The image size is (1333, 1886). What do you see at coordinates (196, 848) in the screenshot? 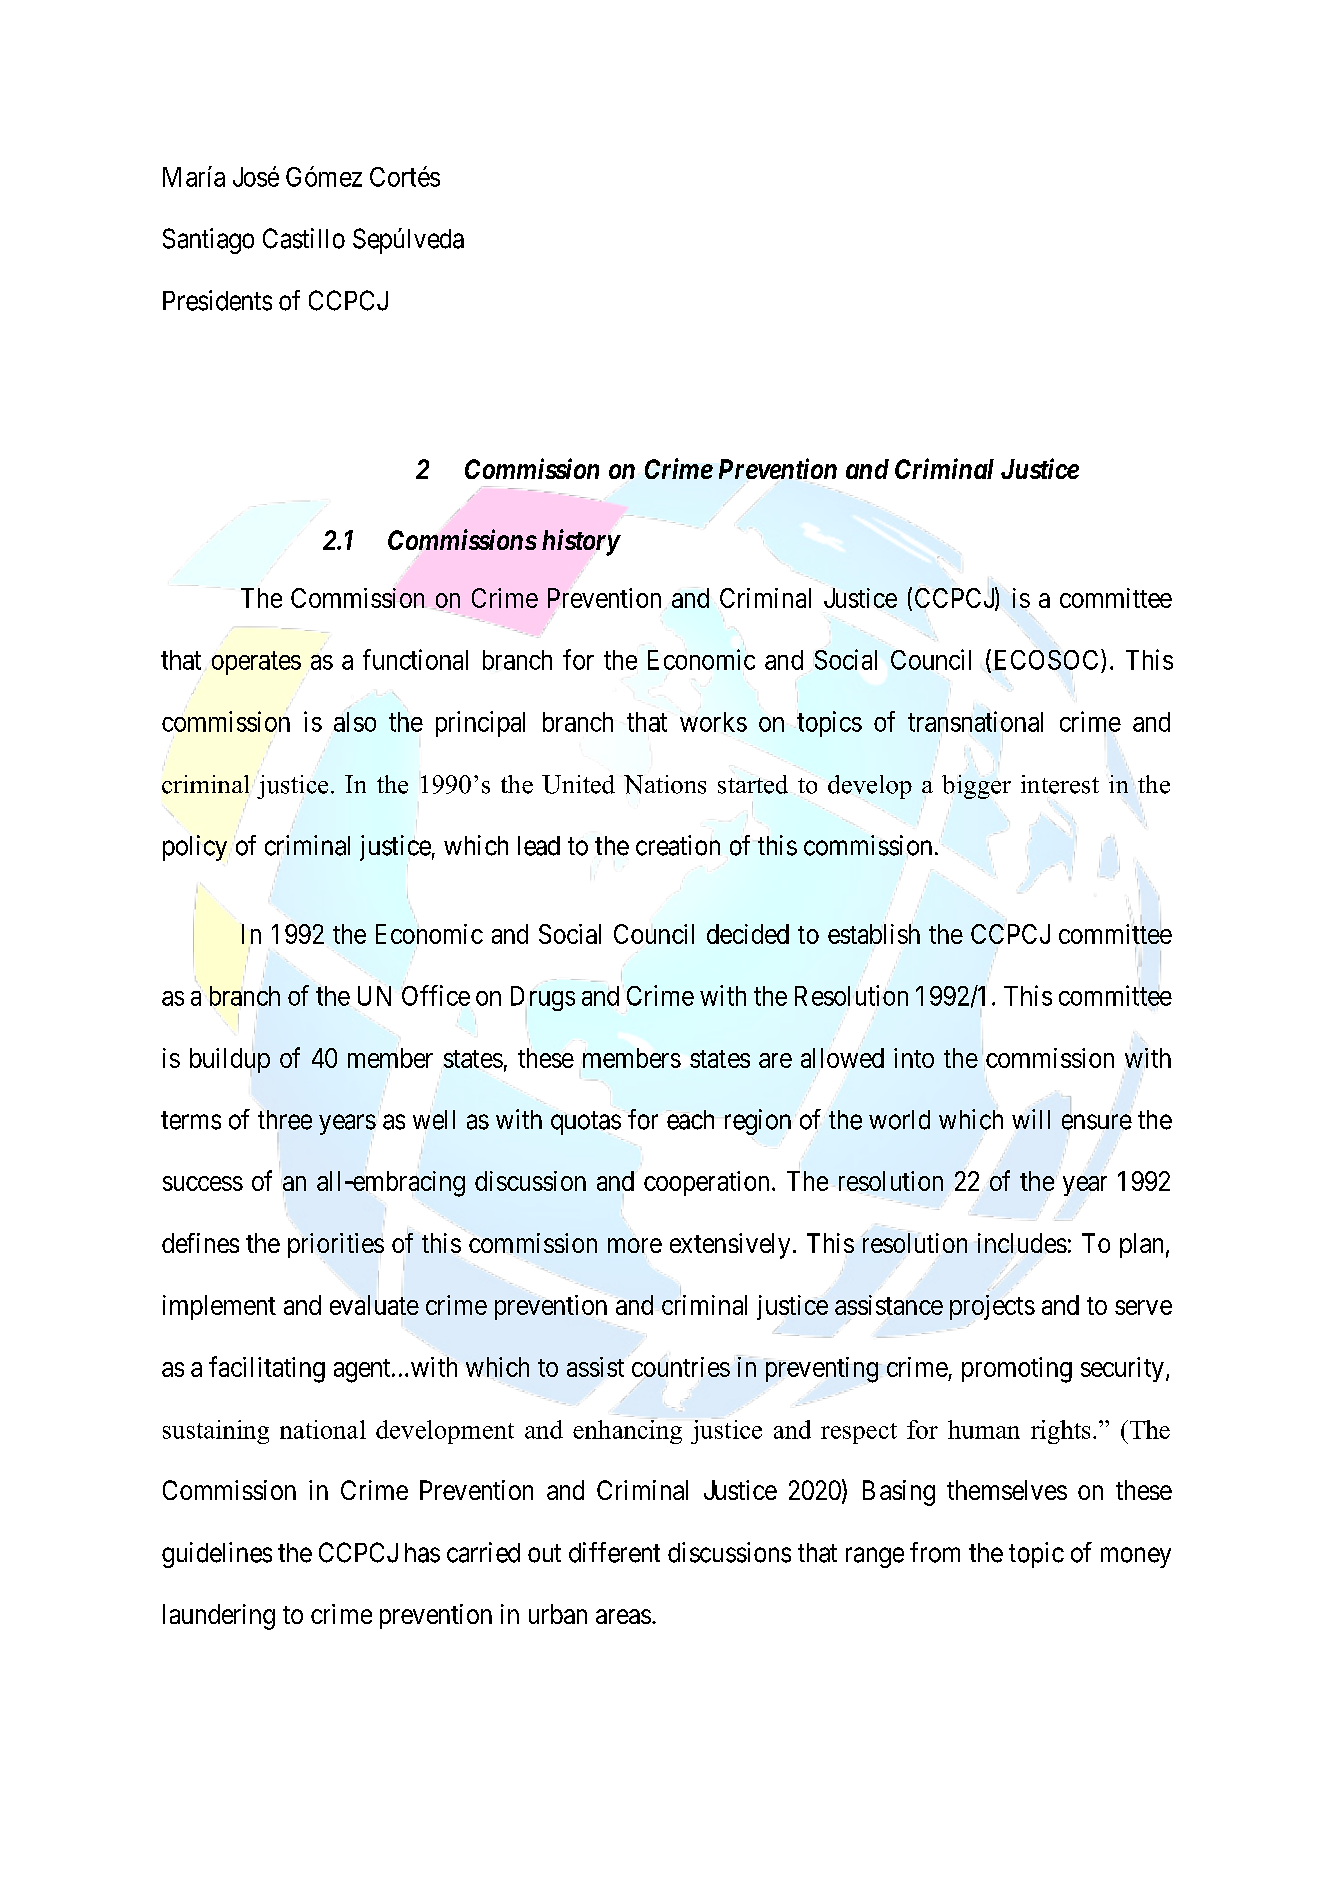
I see `policy` at bounding box center [196, 848].
